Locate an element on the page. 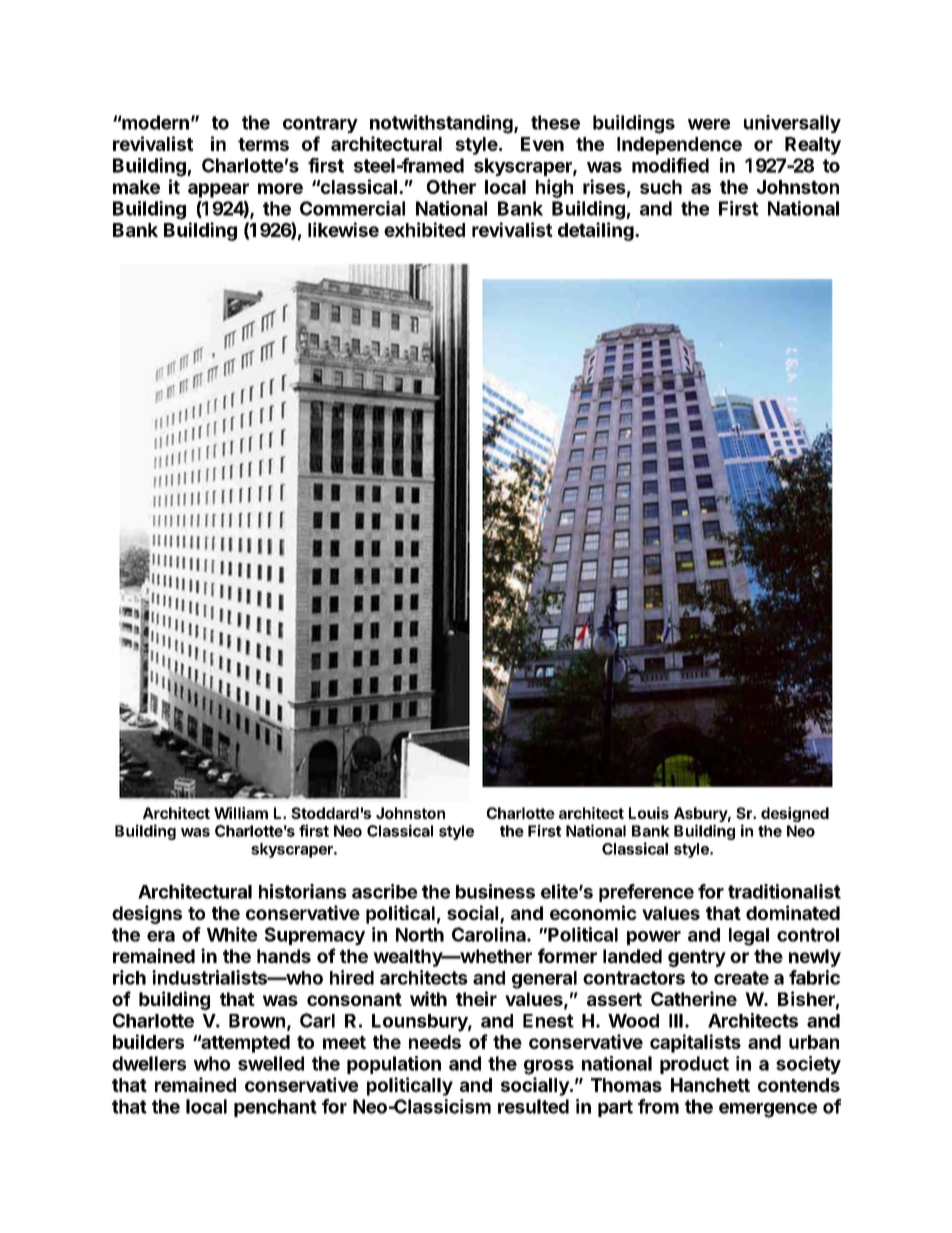 This image has height=1233, width=952. William is located at coordinates (241, 813).
